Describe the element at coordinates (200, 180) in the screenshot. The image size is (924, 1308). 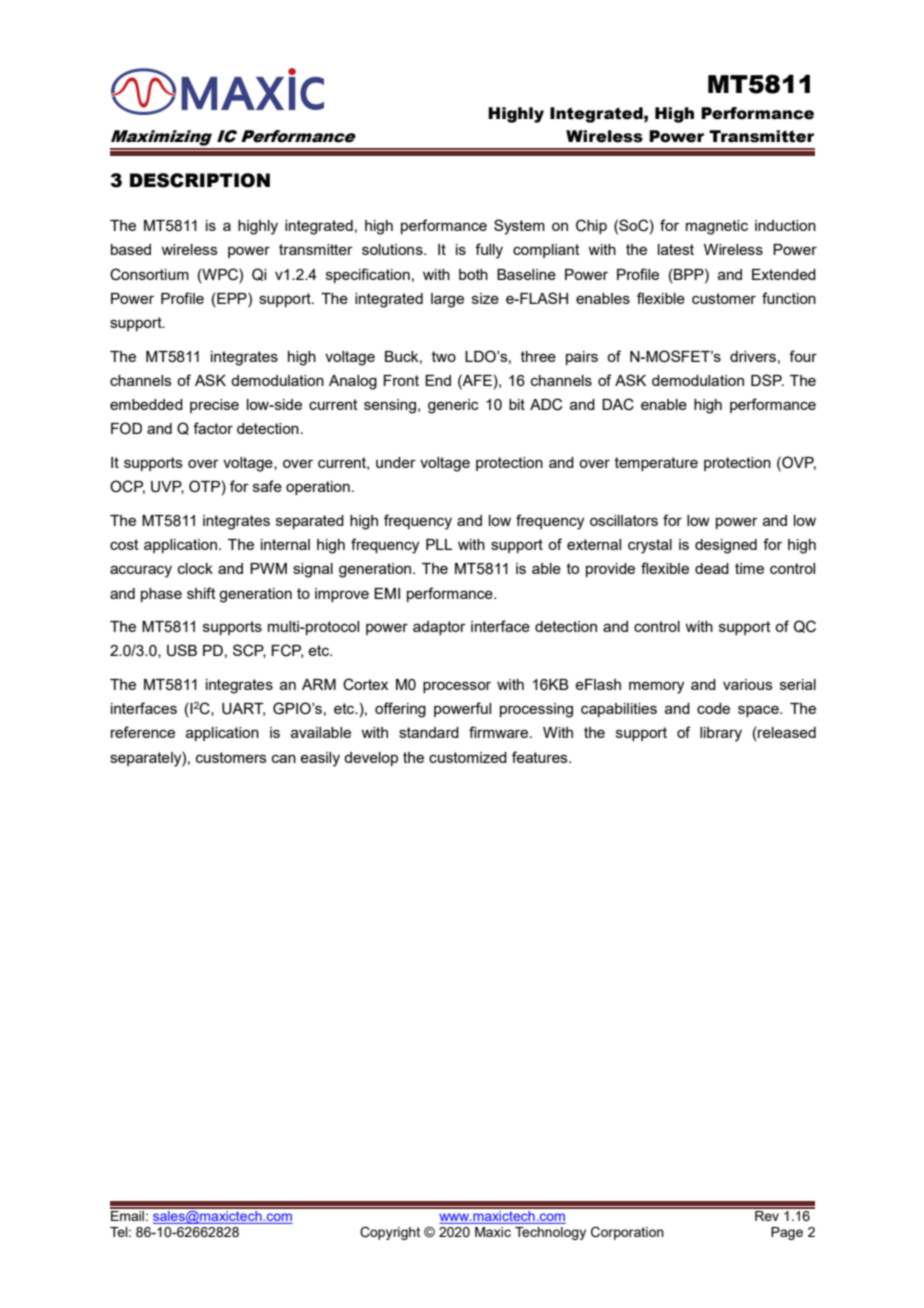
I see `DESCRIPTION` at that location.
